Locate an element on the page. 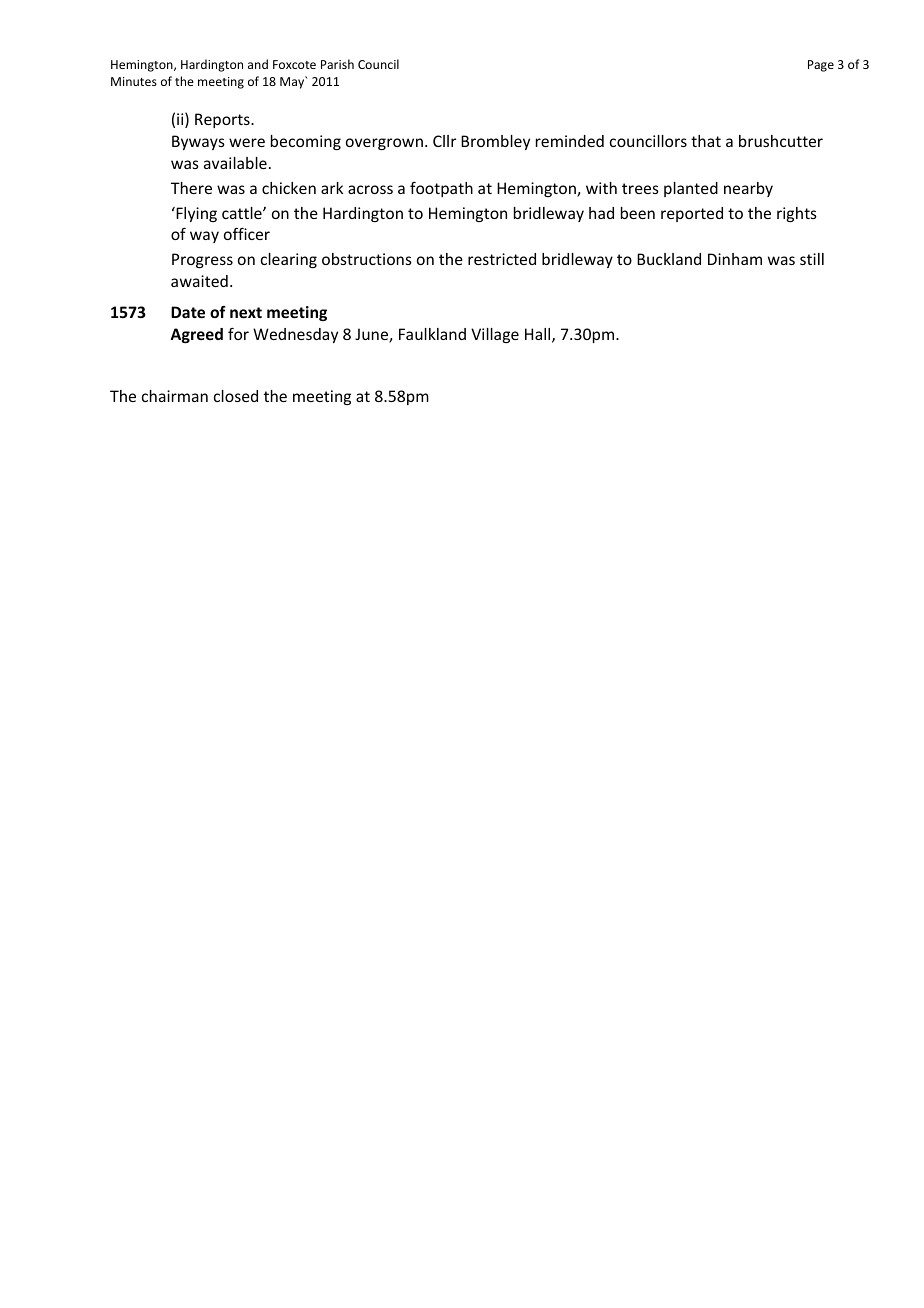 The width and height of the image is (924, 1308). reported is located at coordinates (692, 214).
